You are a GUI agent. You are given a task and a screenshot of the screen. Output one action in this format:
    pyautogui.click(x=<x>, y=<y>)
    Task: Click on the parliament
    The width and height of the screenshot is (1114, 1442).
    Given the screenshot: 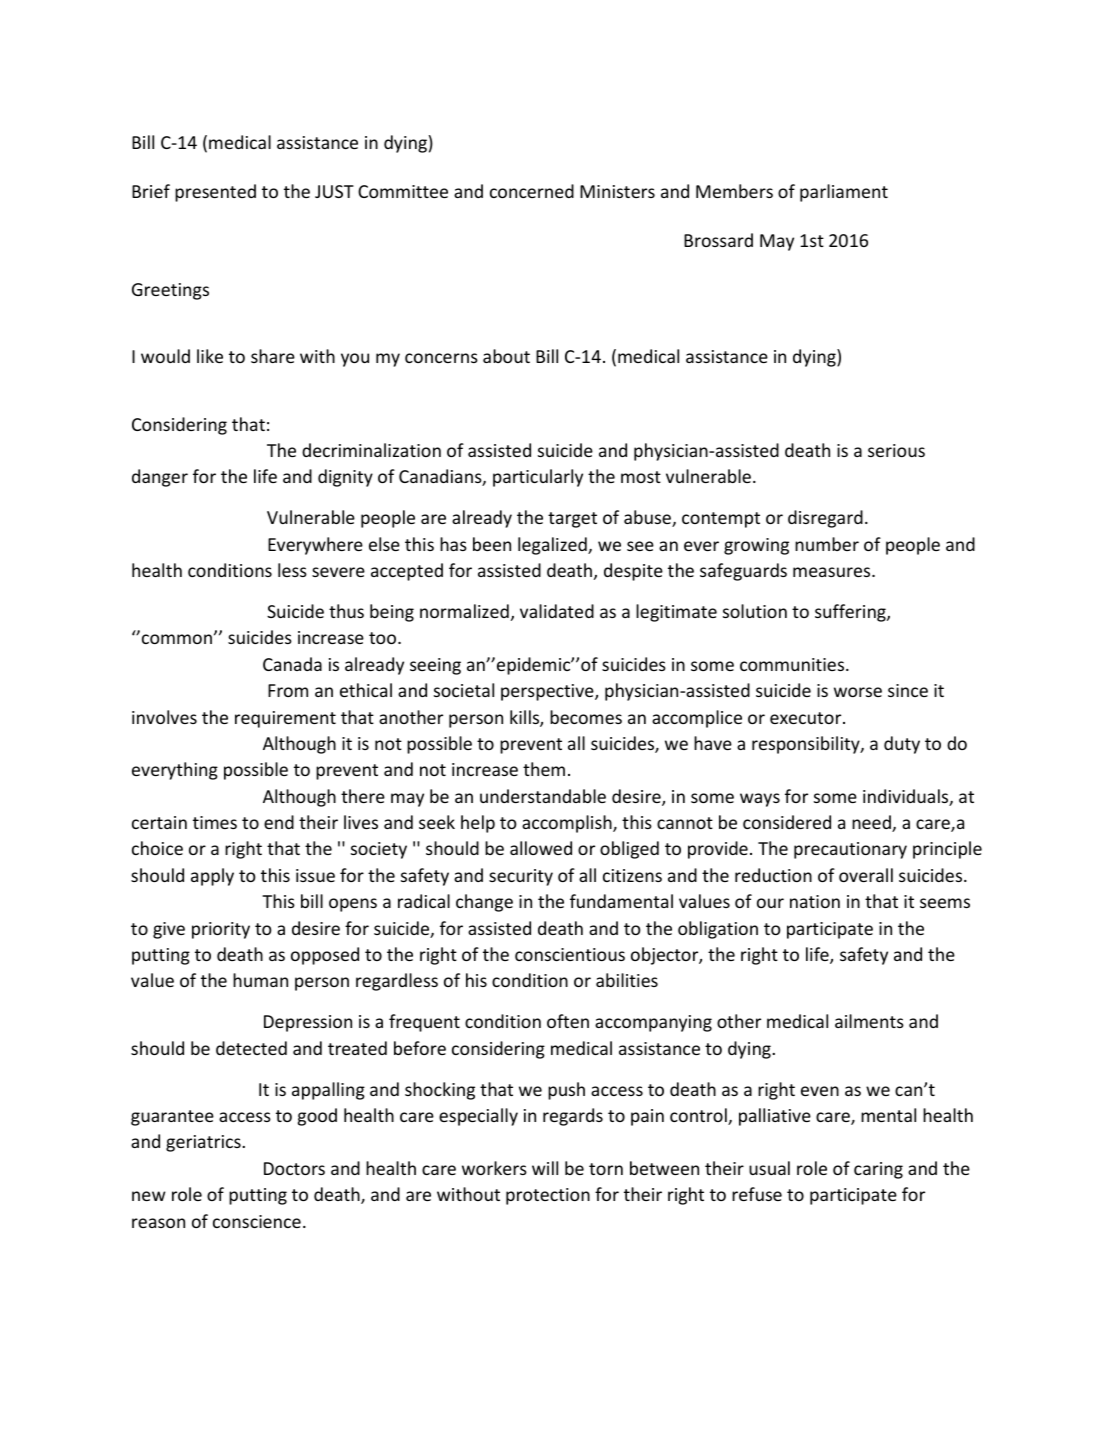 What is the action you would take?
    pyautogui.click(x=844, y=193)
